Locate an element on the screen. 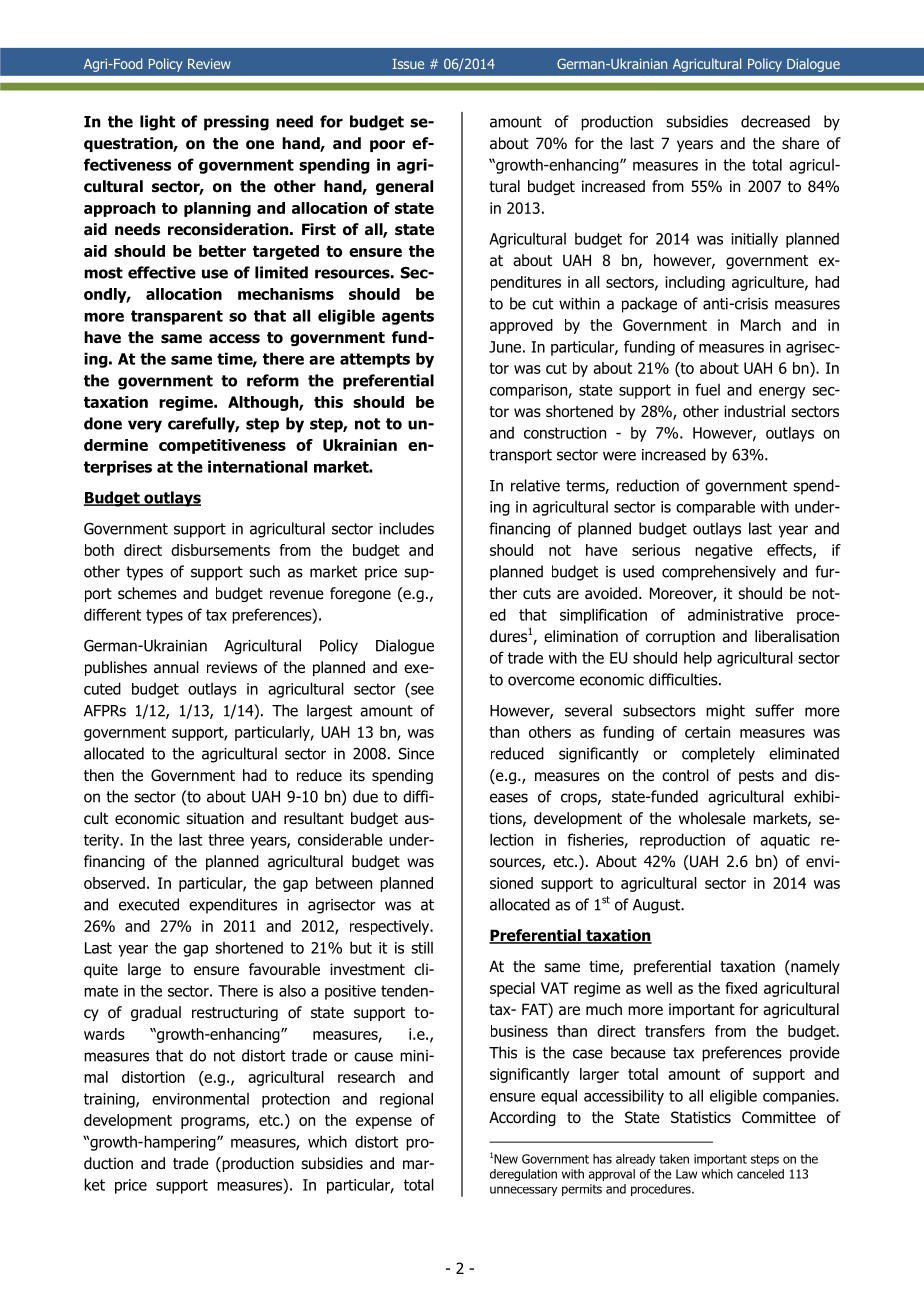  annual is located at coordinates (176, 667).
